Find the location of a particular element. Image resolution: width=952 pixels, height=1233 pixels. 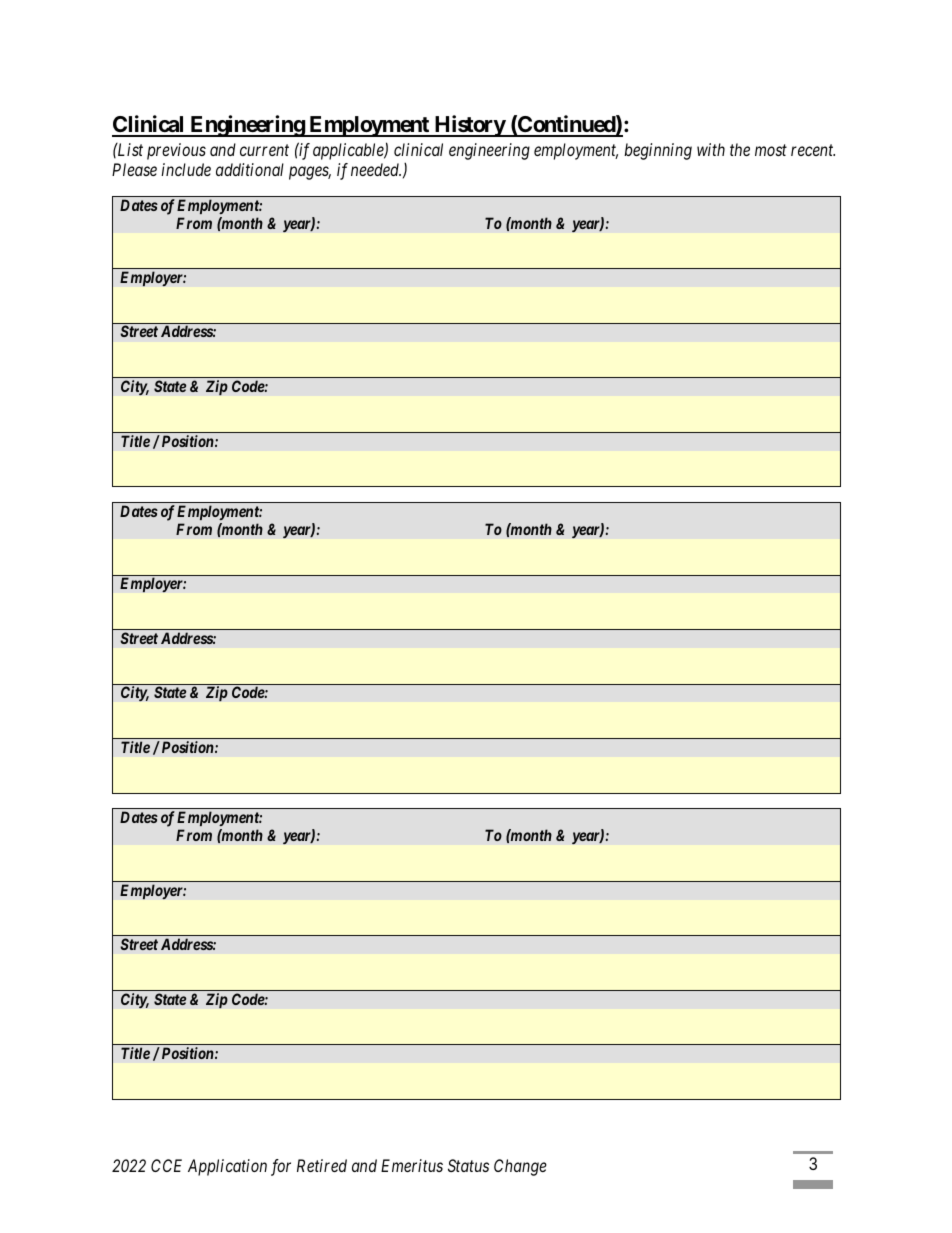

needed is located at coordinates (376, 169).
